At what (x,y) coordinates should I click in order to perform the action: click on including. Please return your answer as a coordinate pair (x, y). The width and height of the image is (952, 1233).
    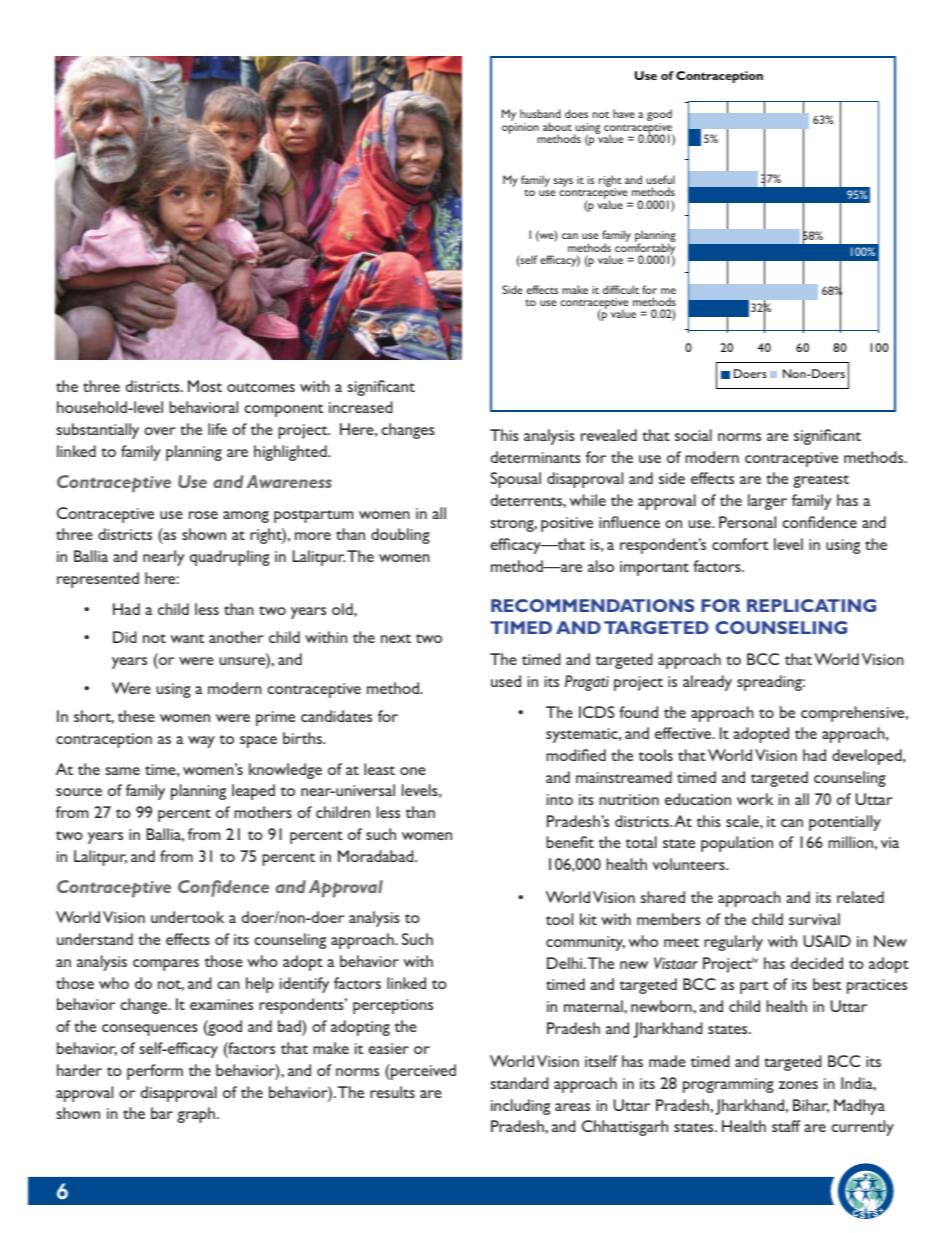
    Looking at the image, I should click on (520, 1107).
